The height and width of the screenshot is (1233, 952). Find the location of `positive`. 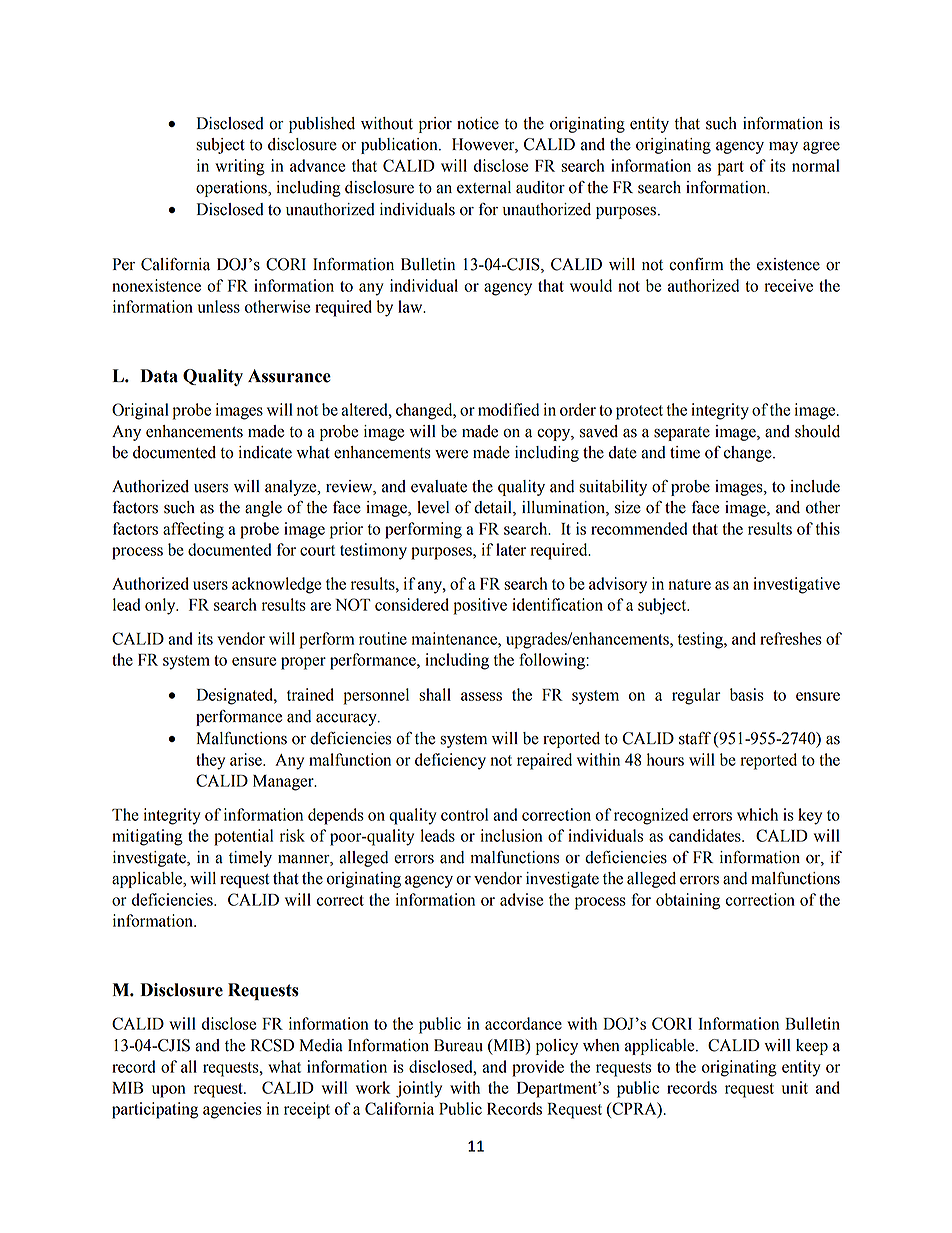

positive is located at coordinates (480, 606).
